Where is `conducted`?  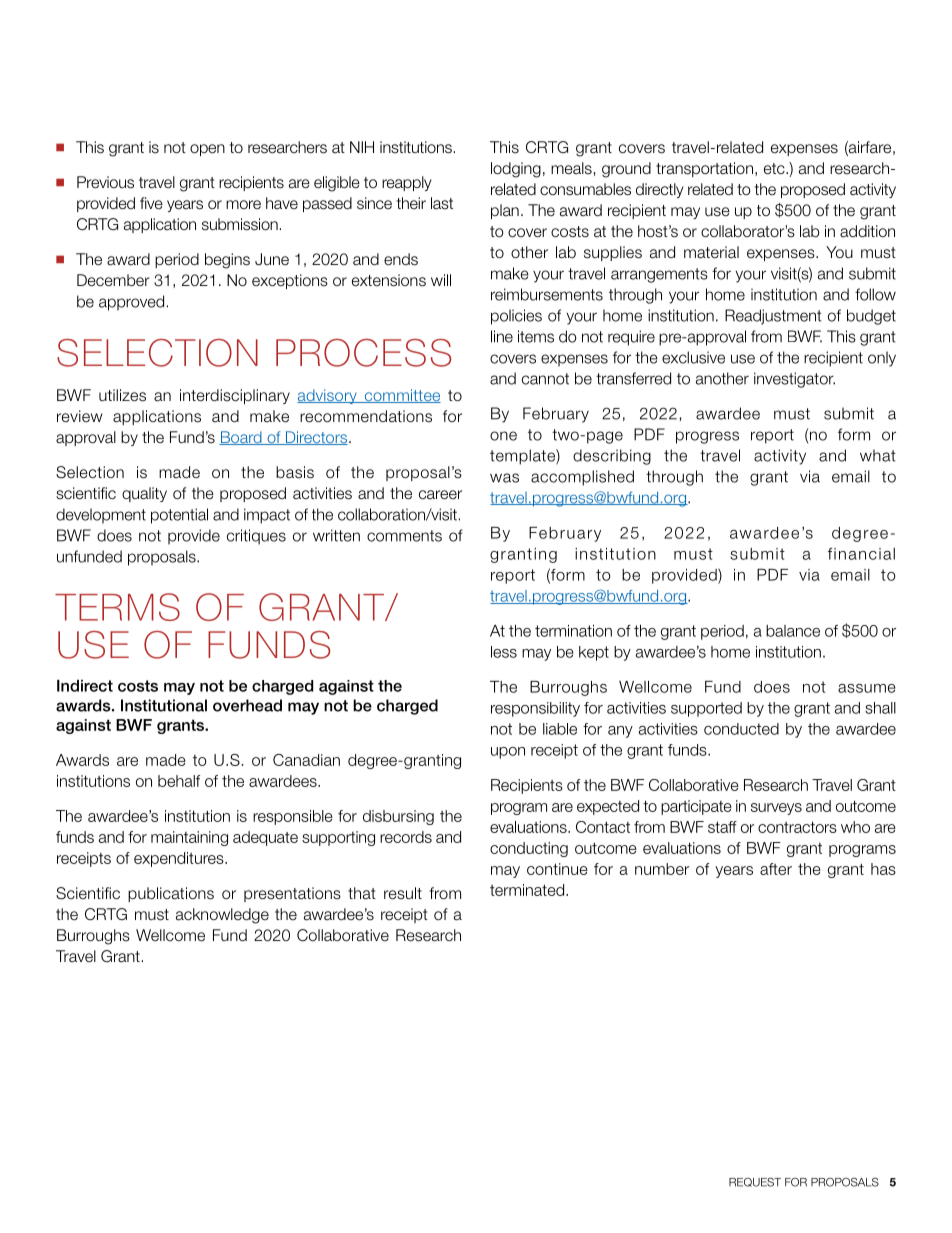
conducted is located at coordinates (741, 729).
